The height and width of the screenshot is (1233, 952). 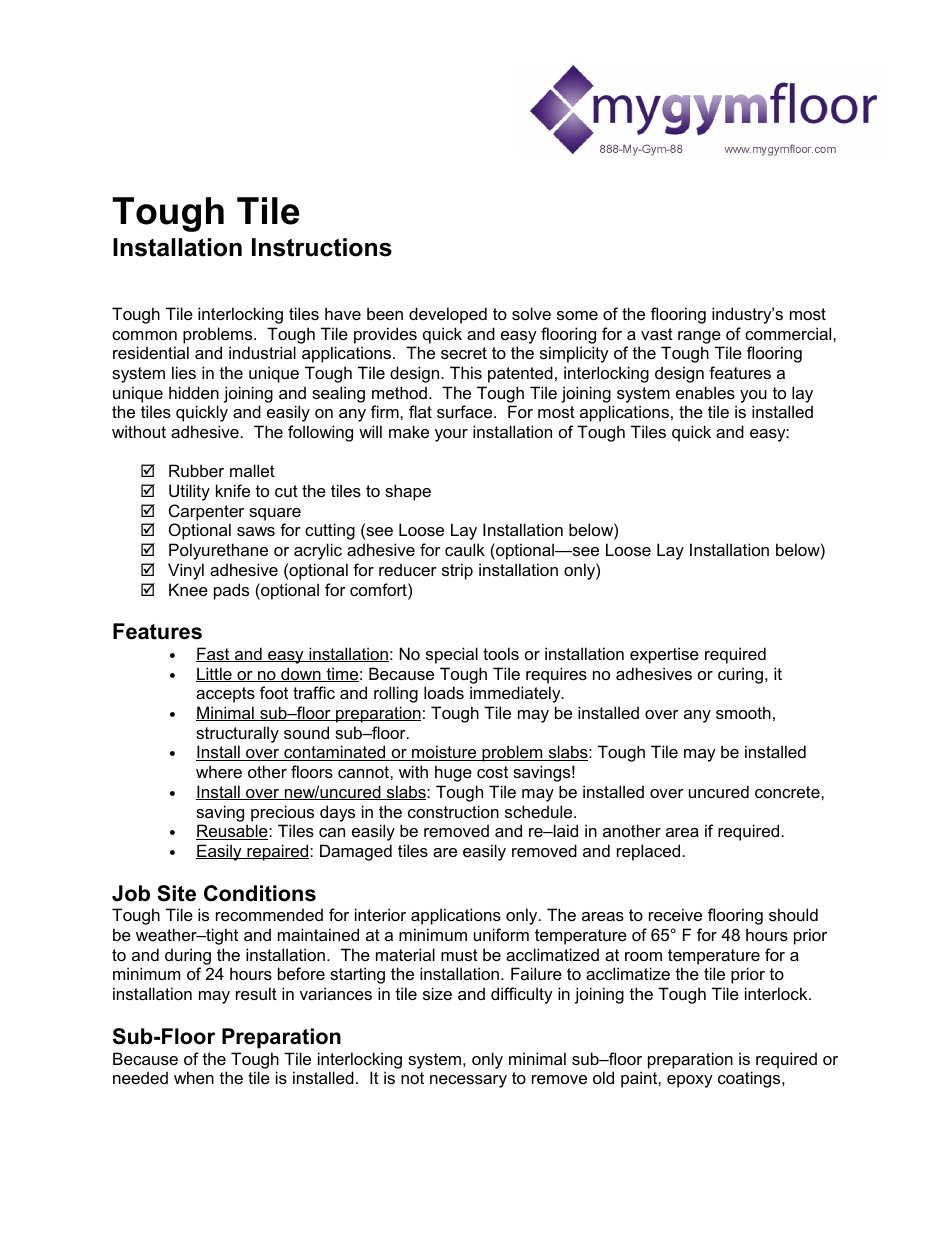 What do you see at coordinates (188, 589) in the screenshot?
I see `Knee` at bounding box center [188, 589].
